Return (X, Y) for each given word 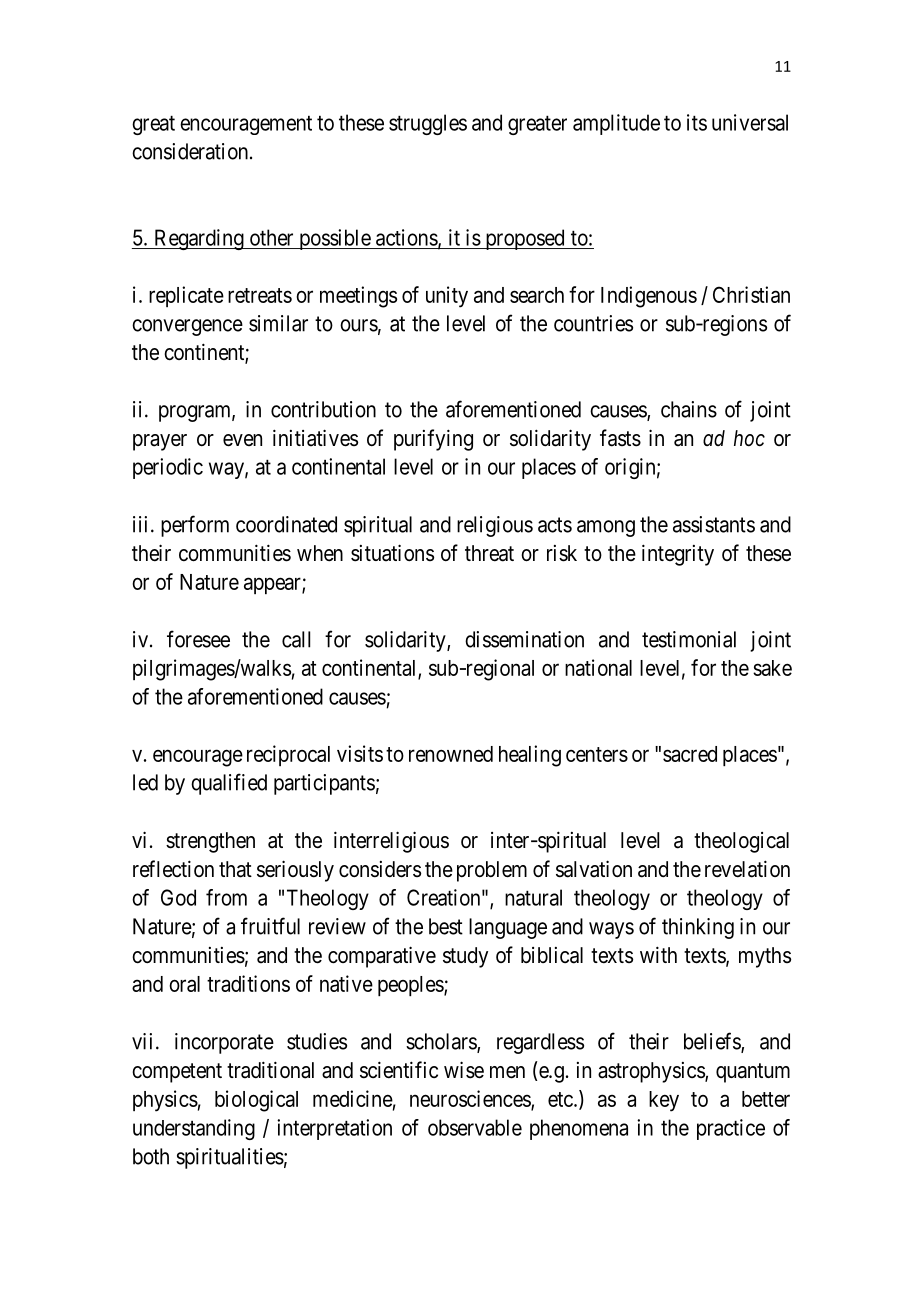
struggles (428, 124)
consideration (190, 151)
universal (750, 122)
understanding (194, 1129)
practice (731, 1129)
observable (475, 1127)
